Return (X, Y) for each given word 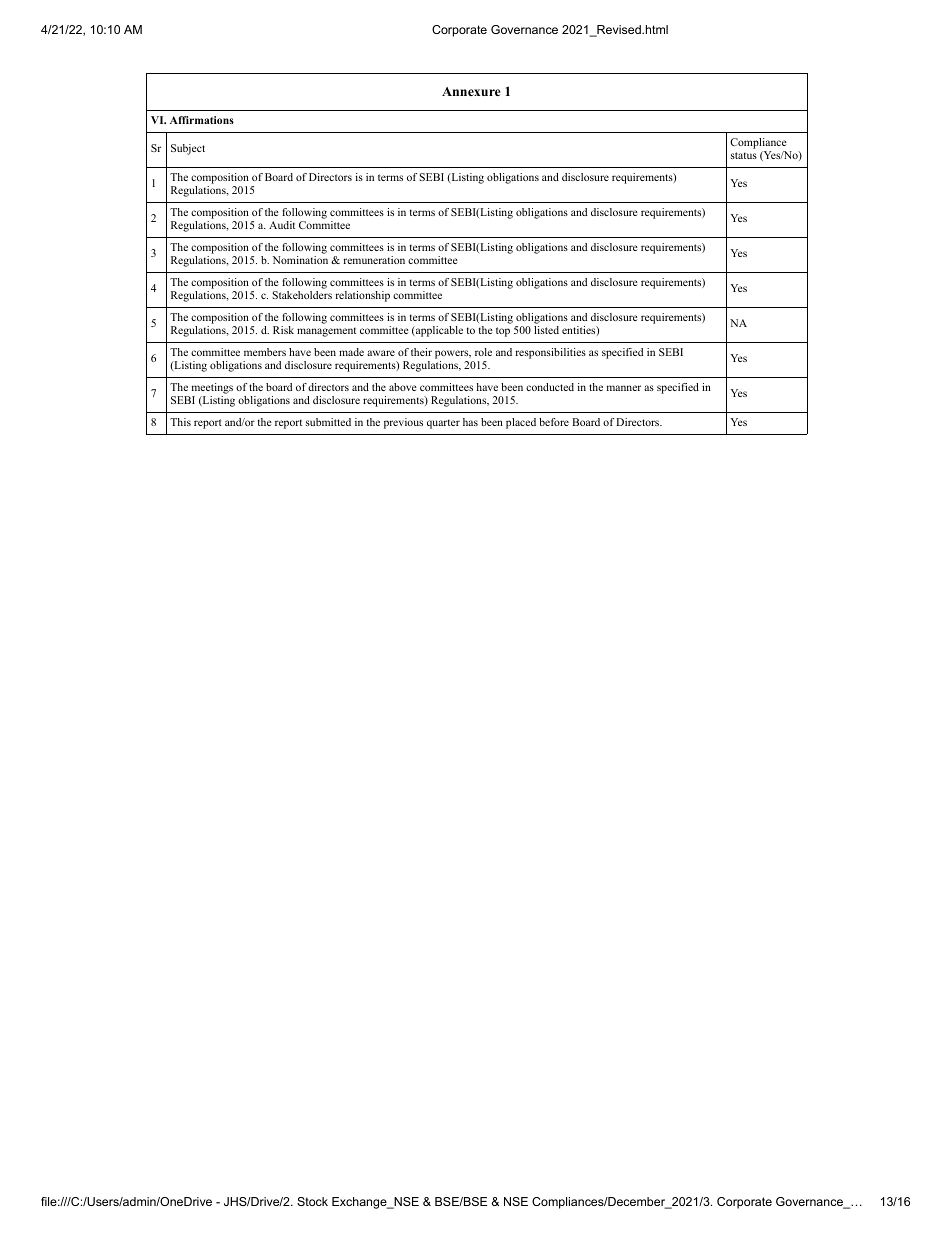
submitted (328, 422)
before (554, 422)
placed (521, 423)
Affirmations (202, 120)
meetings (211, 390)
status (744, 155)
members (265, 352)
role (483, 352)
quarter (443, 424)
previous (403, 423)
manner (624, 388)
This (180, 422)
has (470, 422)
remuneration (374, 260)
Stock (312, 1201)
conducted (550, 387)
